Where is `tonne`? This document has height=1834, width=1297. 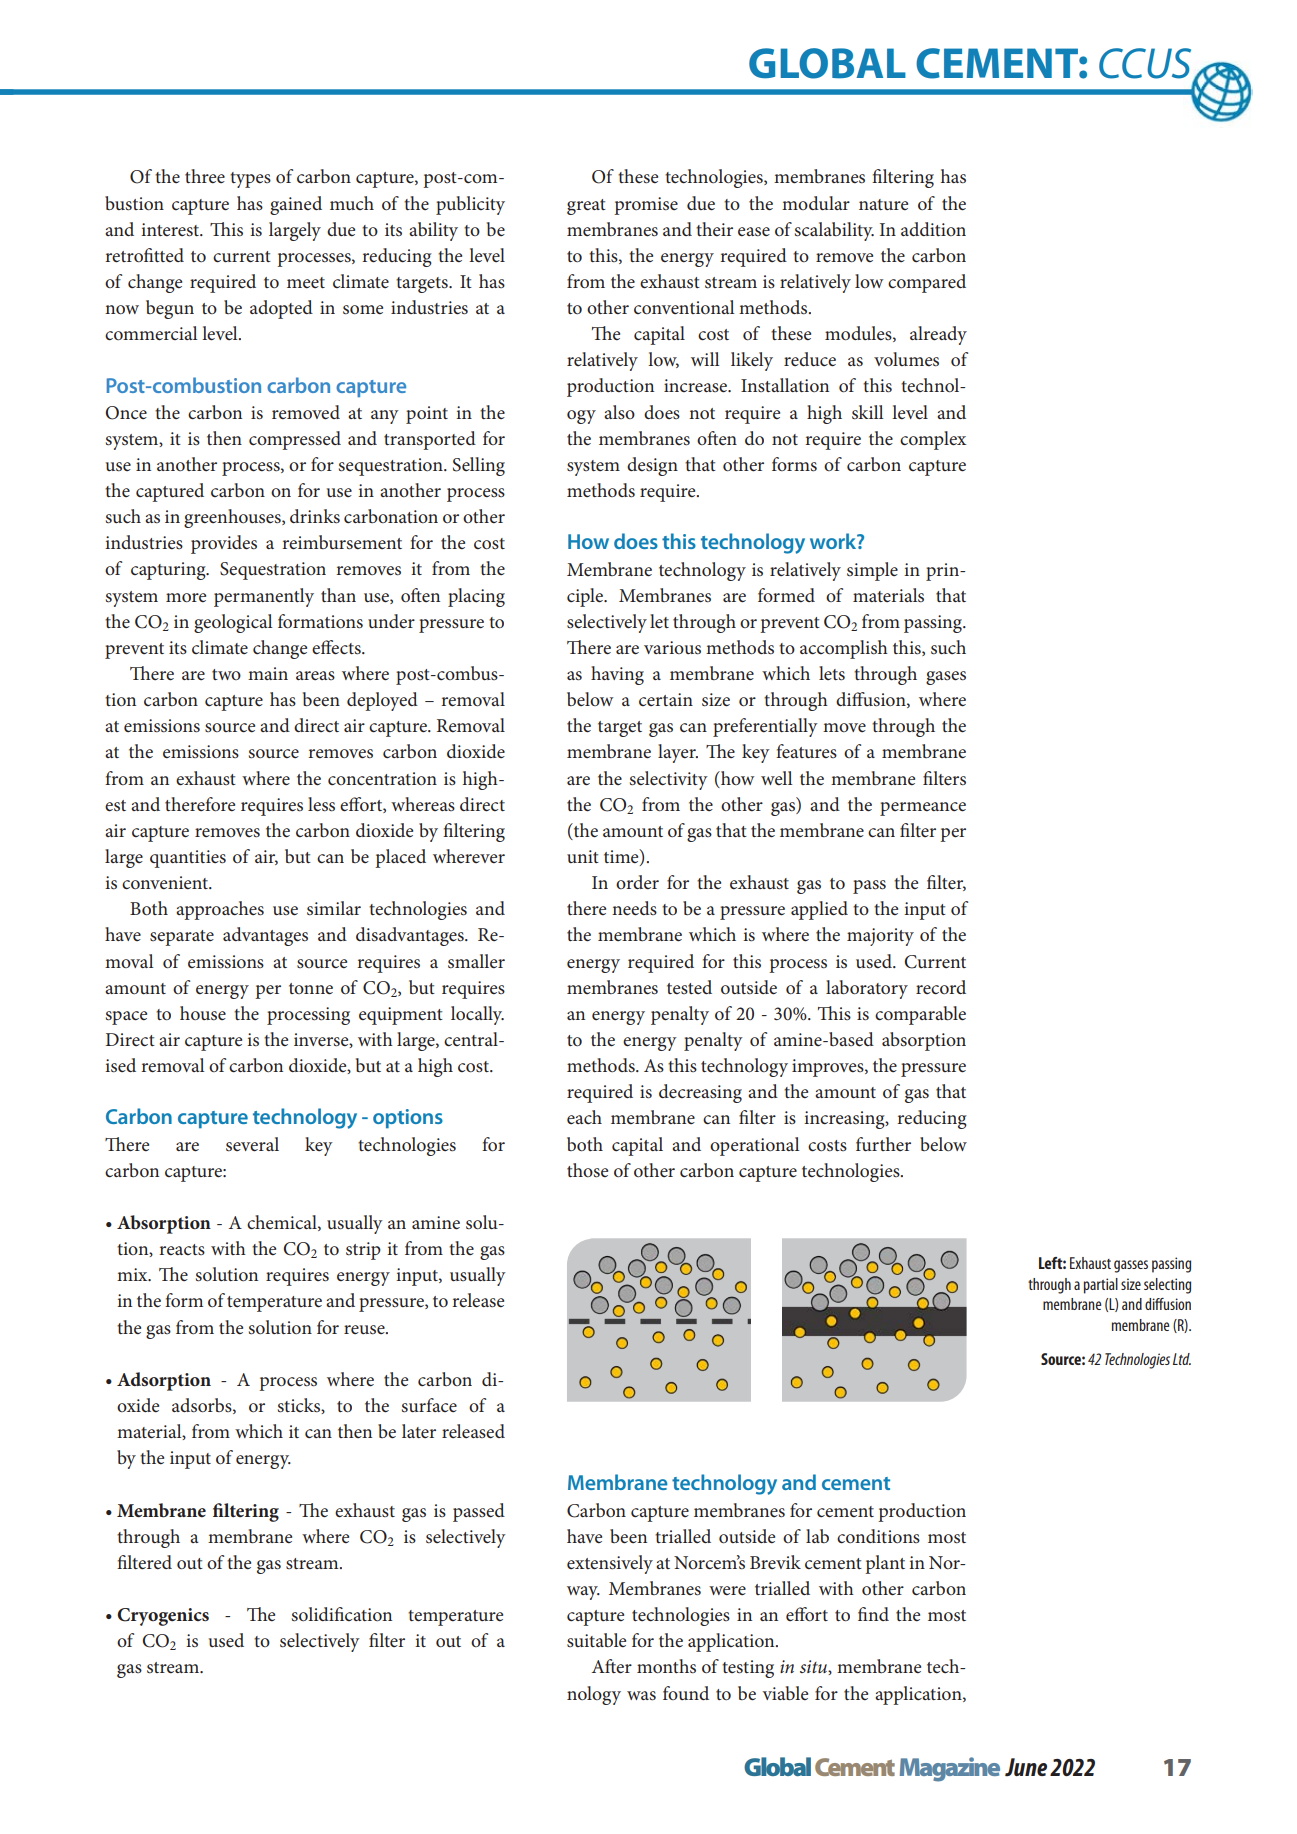
tonne is located at coordinates (311, 989).
